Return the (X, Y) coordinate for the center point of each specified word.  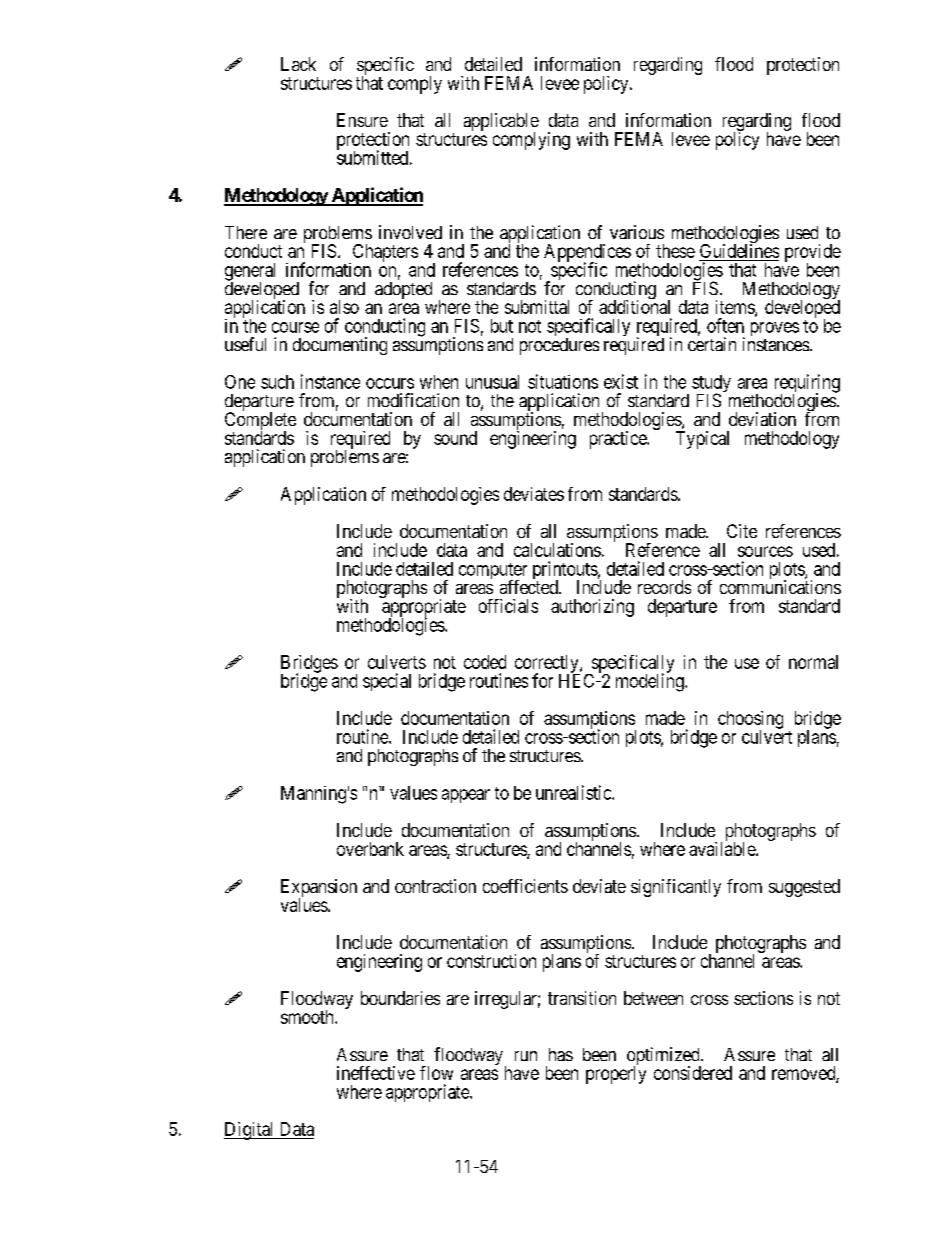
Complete (260, 422)
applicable (501, 123)
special (387, 682)
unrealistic (574, 792)
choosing (750, 721)
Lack (298, 64)
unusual (492, 382)
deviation (762, 419)
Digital (250, 1131)
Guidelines (739, 252)
